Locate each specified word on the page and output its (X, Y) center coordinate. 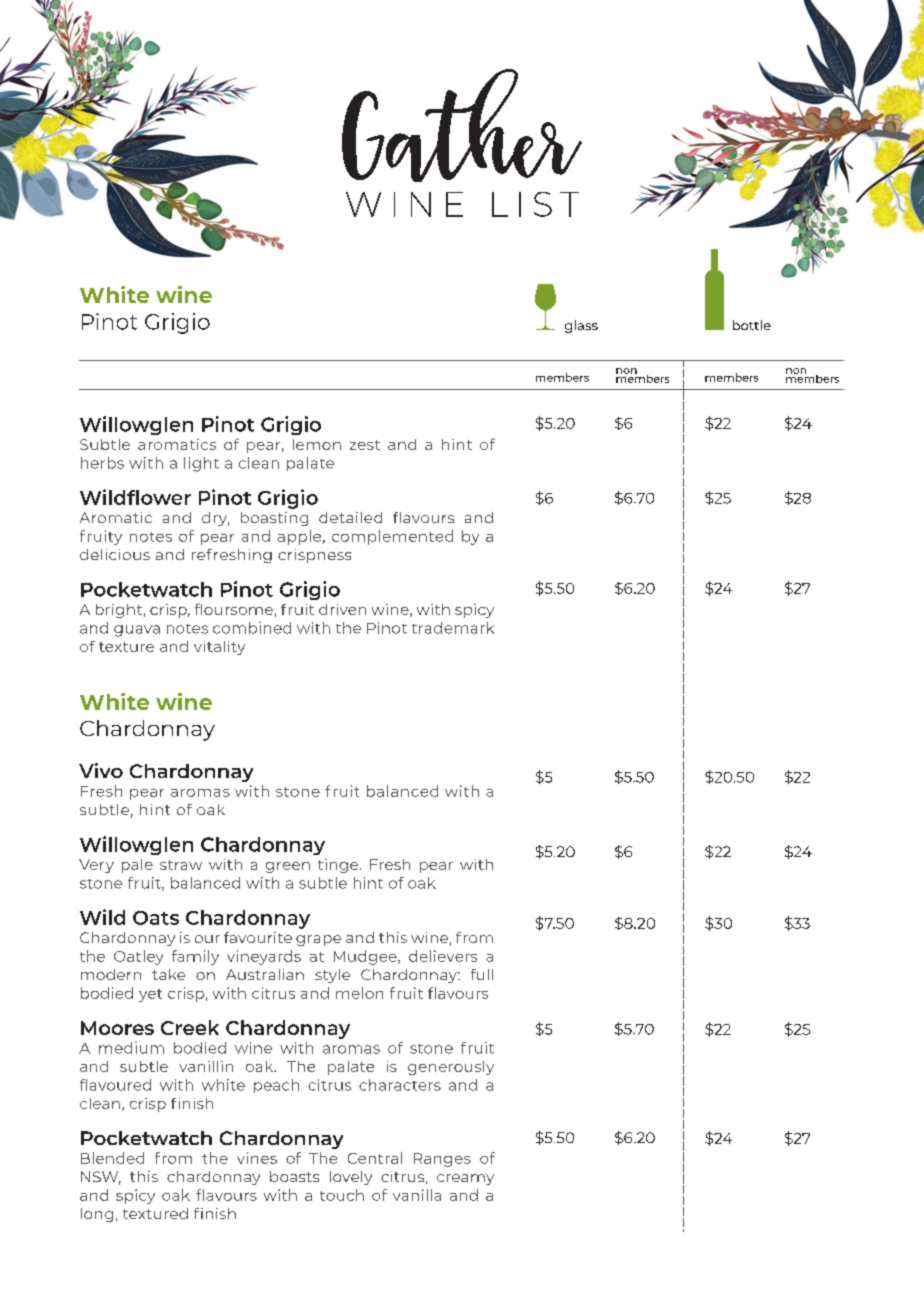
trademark (453, 628)
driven (342, 609)
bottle (752, 325)
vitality (219, 648)
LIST (535, 204)
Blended (112, 1158)
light (201, 464)
